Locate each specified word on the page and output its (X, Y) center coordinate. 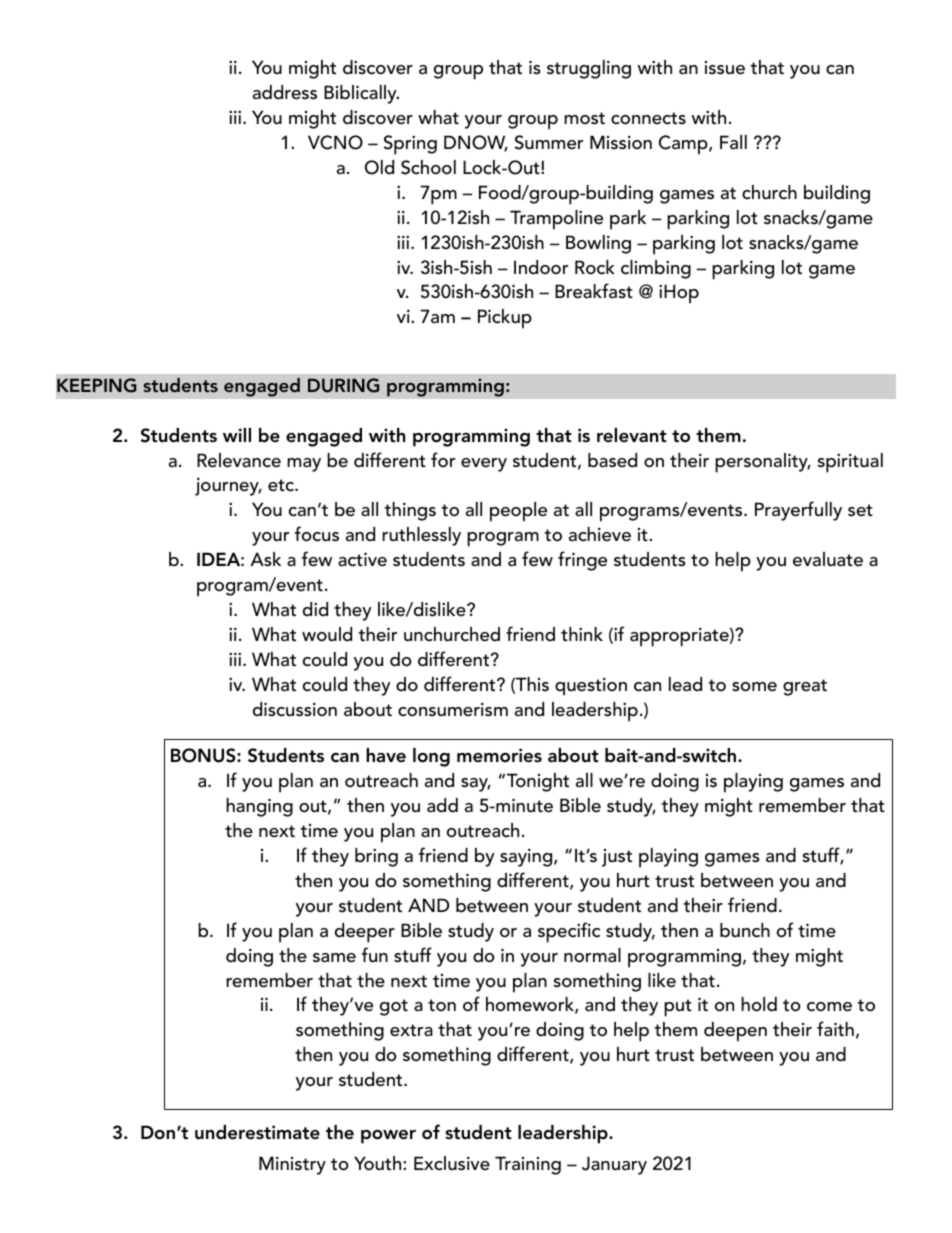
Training (528, 1165)
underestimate (257, 1132)
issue (725, 68)
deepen (735, 1032)
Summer (549, 142)
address (285, 92)
